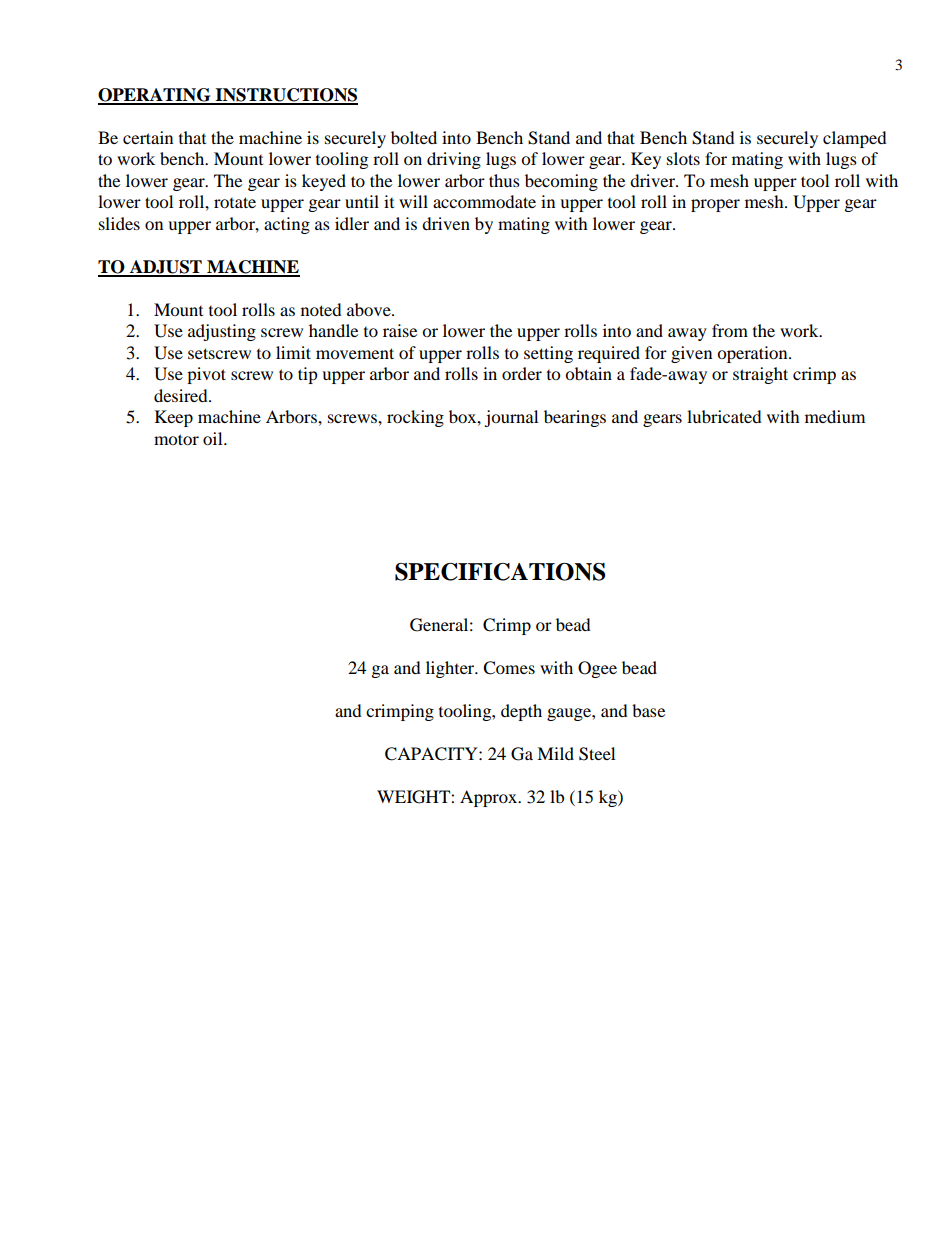 The height and width of the screenshot is (1233, 952). Describe the element at coordinates (555, 753) in the screenshot. I see `Mild` at that location.
